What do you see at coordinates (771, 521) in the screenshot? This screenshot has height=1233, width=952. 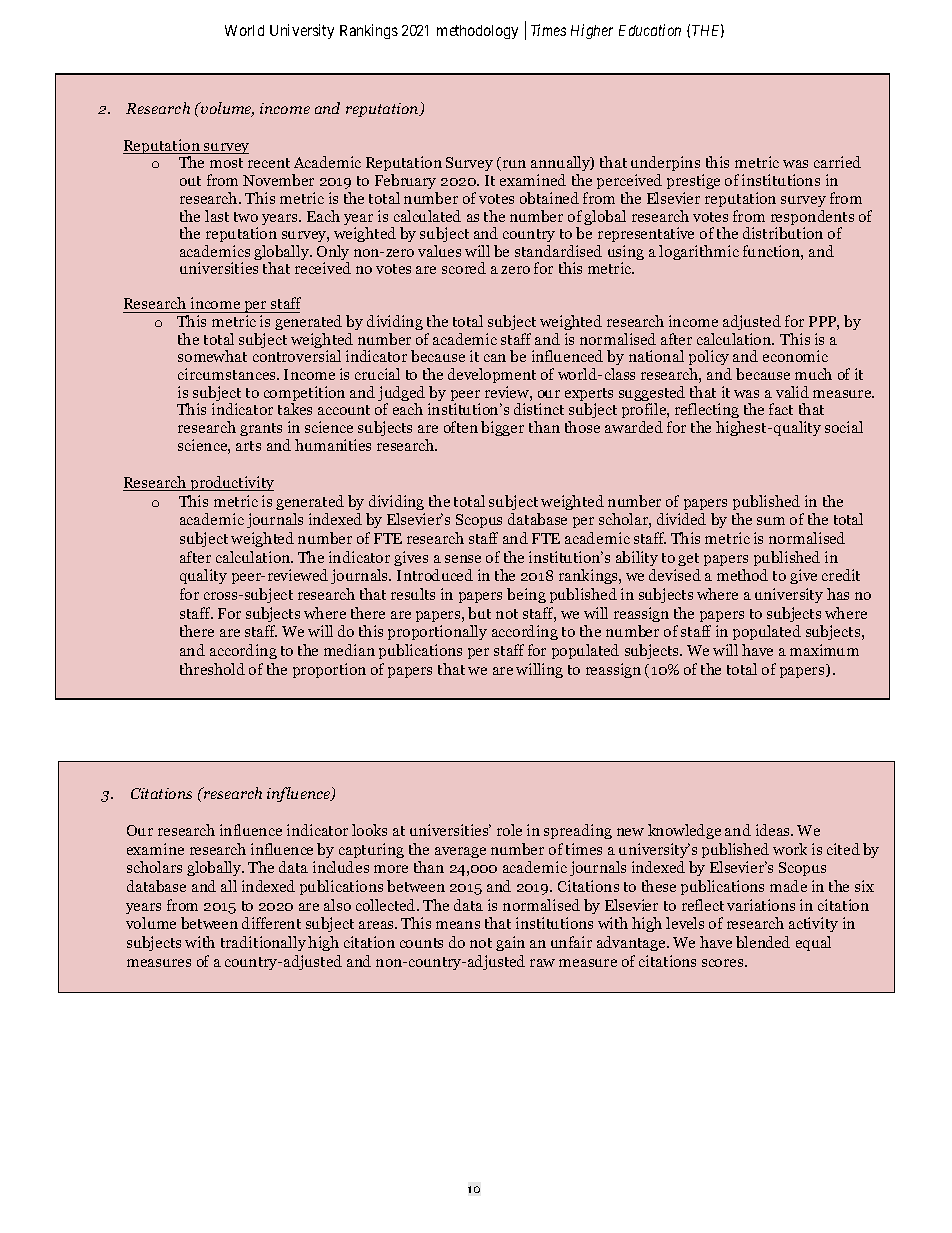 I see `sum` at bounding box center [771, 521].
